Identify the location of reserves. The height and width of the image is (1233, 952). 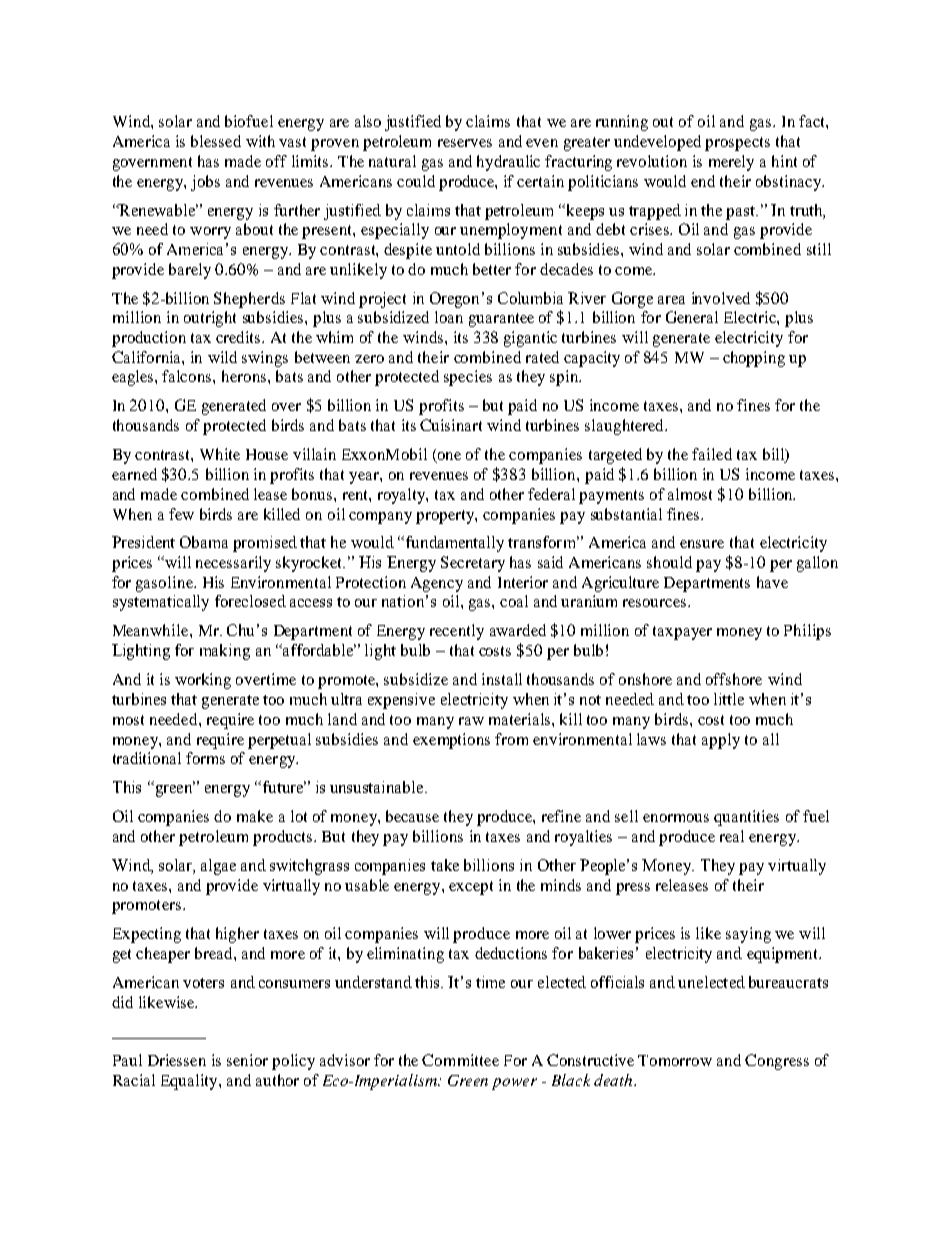
(465, 143).
